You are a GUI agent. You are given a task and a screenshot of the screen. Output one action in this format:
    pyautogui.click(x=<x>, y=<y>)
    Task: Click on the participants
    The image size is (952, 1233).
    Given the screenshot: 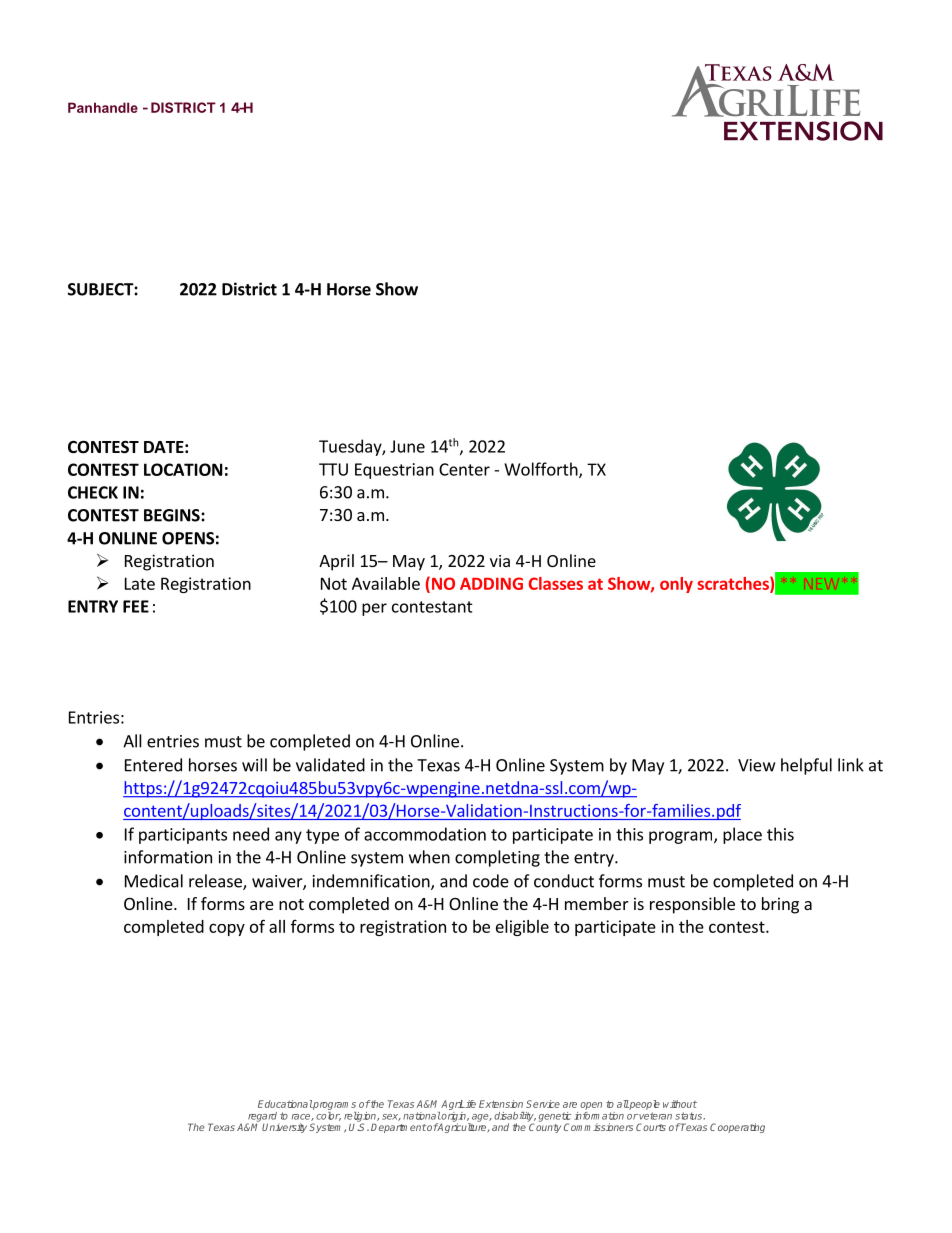 What is the action you would take?
    pyautogui.click(x=183, y=836)
